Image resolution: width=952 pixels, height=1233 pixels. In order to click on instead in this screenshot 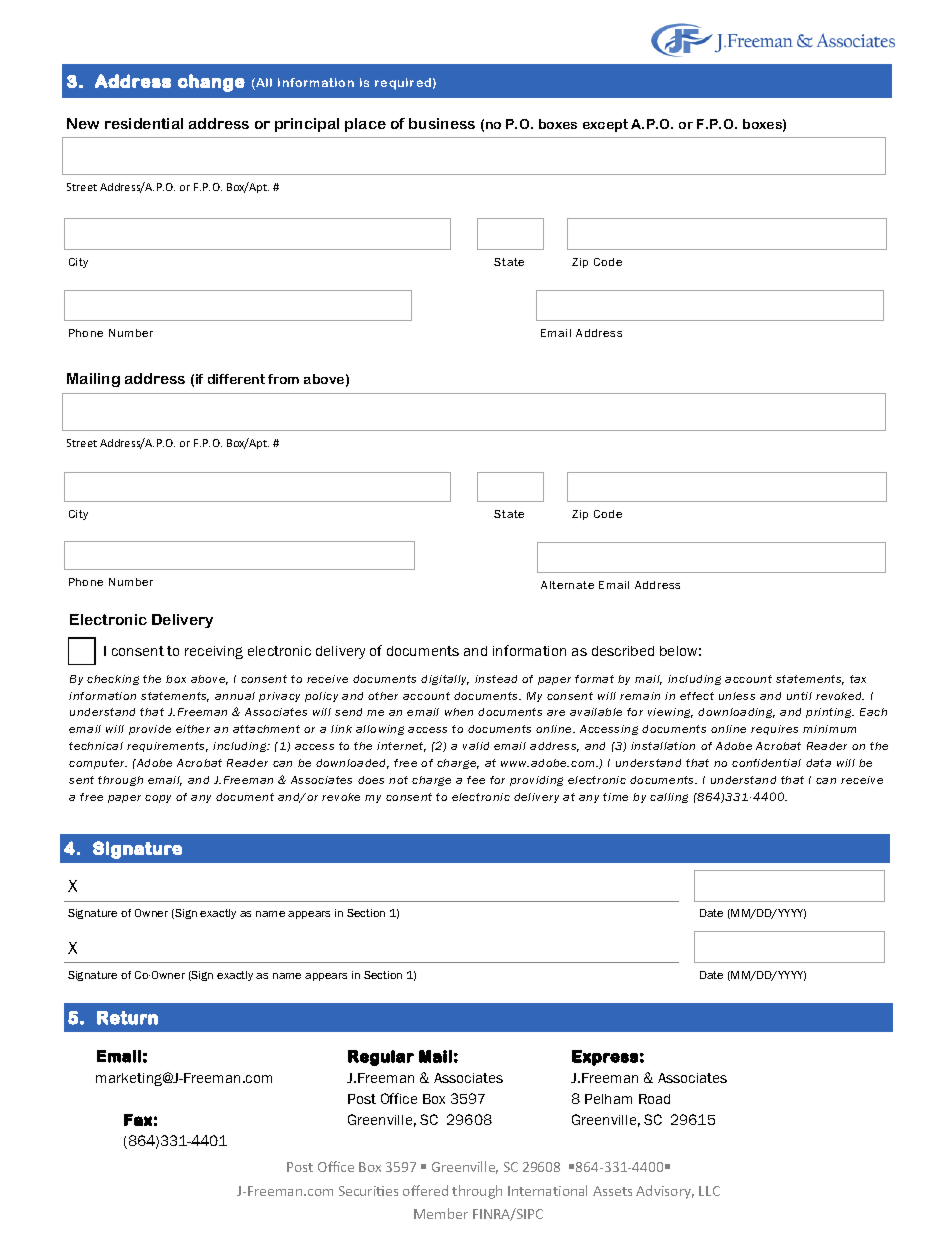, I will do `click(496, 679)`.
